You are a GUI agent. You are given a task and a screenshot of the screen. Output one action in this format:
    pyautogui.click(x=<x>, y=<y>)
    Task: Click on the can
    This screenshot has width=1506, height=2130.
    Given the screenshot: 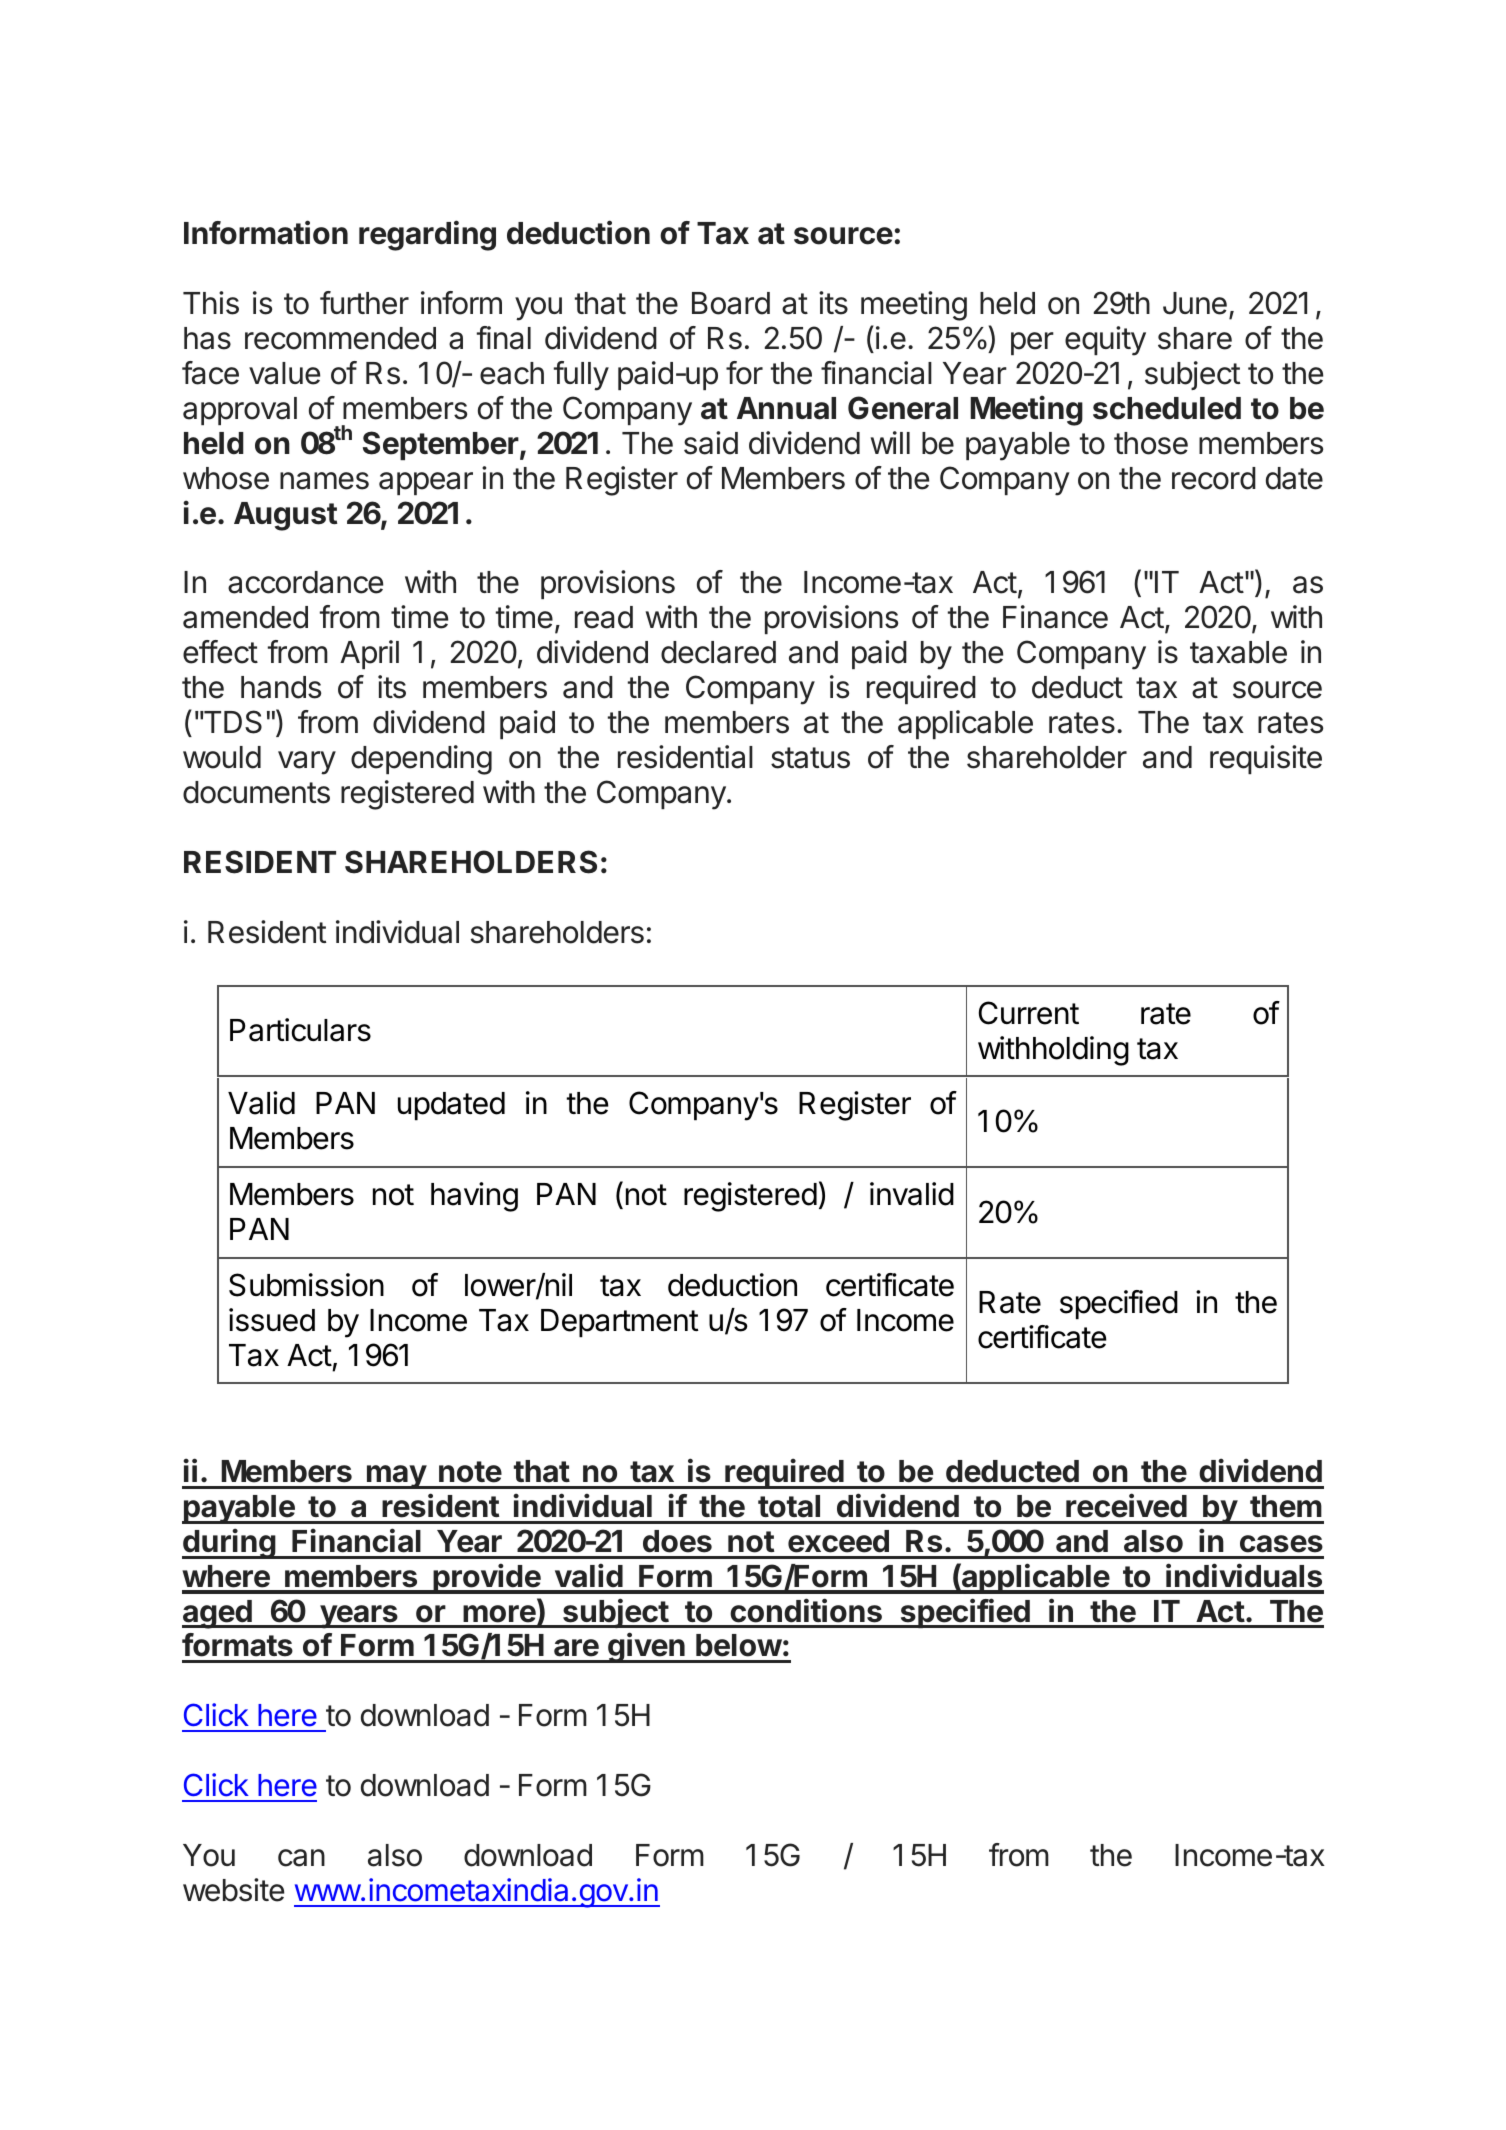 What is the action you would take?
    pyautogui.click(x=301, y=1858)
